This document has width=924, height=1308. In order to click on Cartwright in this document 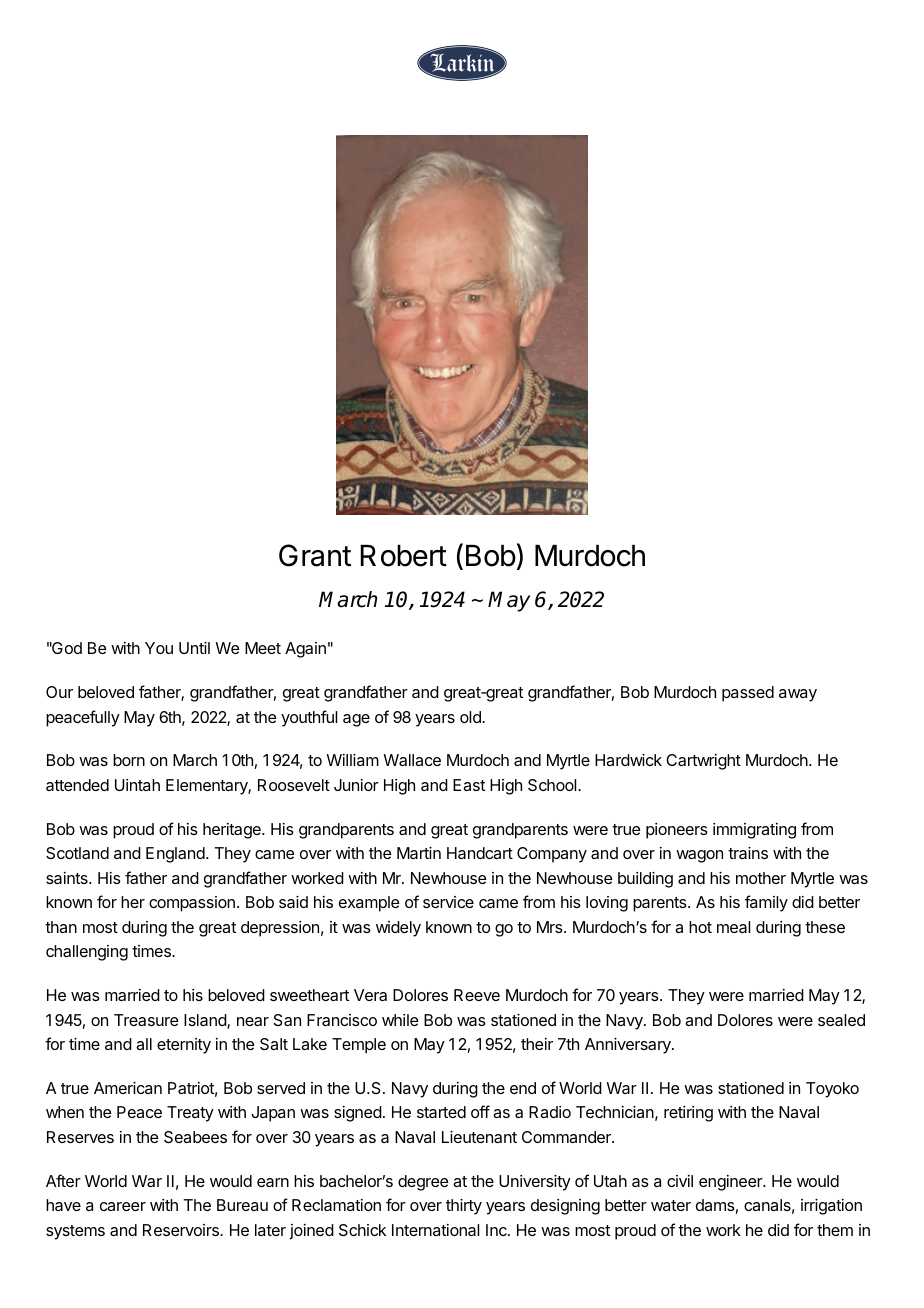, I will do `click(703, 762)`.
